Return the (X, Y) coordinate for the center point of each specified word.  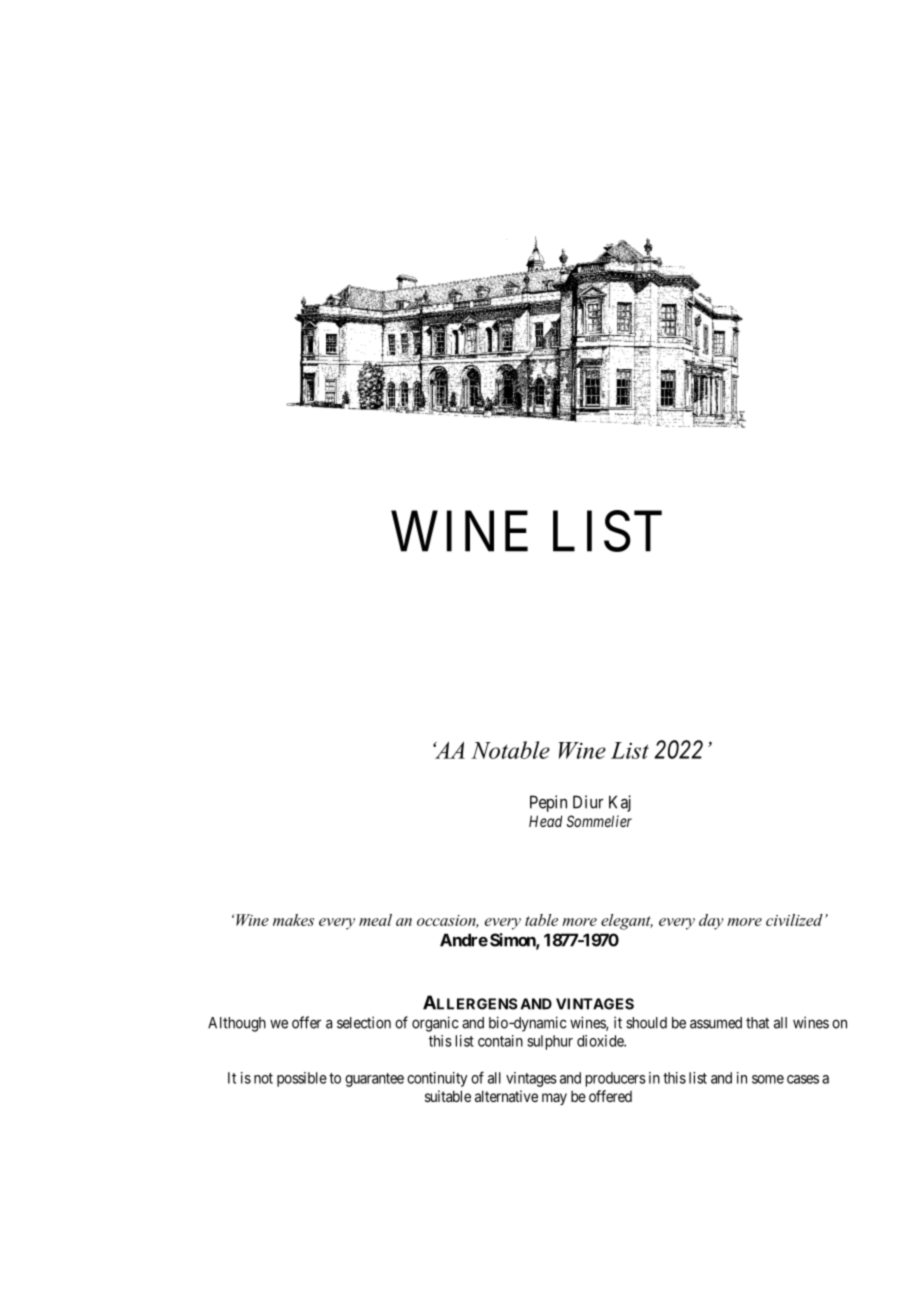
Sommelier (599, 821)
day (711, 922)
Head (545, 821)
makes (293, 920)
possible (302, 1079)
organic (435, 1024)
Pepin (548, 803)
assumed (716, 1023)
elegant (627, 922)
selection (364, 1022)
